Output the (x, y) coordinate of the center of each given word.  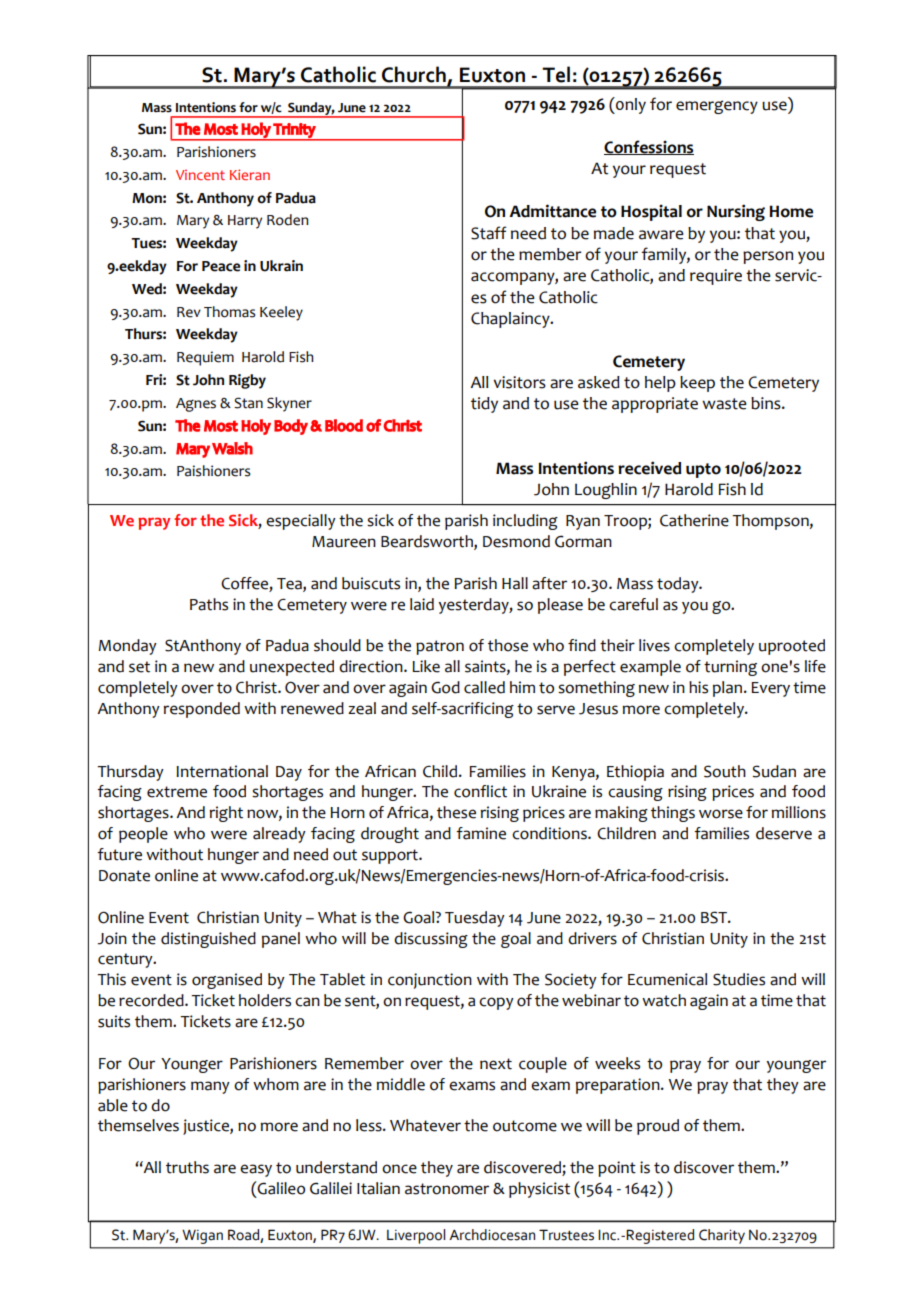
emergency (717, 107)
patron (440, 647)
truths (187, 1167)
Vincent (200, 175)
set (139, 667)
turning (730, 668)
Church (414, 74)
